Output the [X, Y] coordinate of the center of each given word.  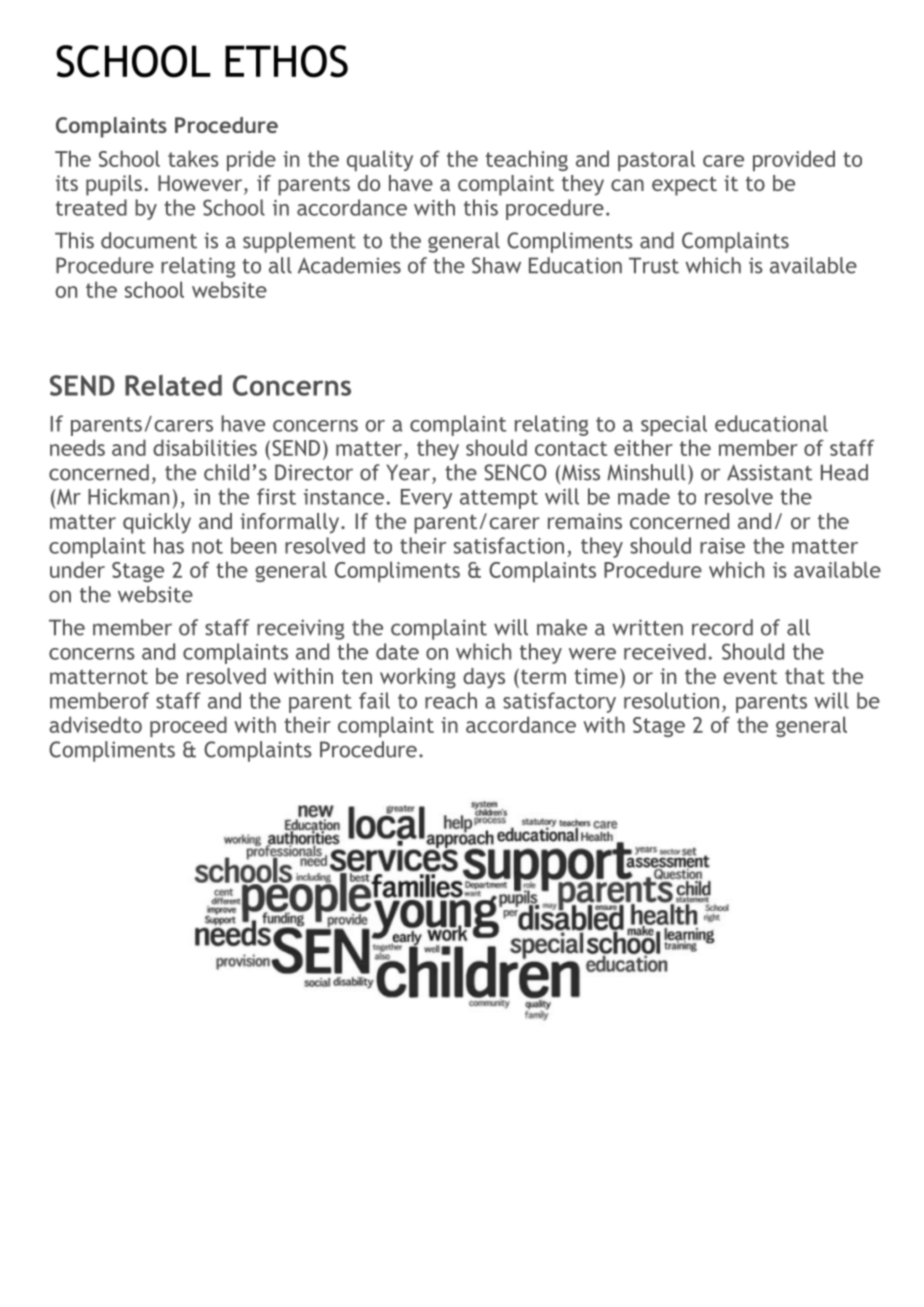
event [750, 677]
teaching [527, 160]
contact [571, 448]
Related [173, 385]
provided [794, 160]
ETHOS [286, 61]
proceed [188, 726]
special [674, 425]
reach [451, 700]
